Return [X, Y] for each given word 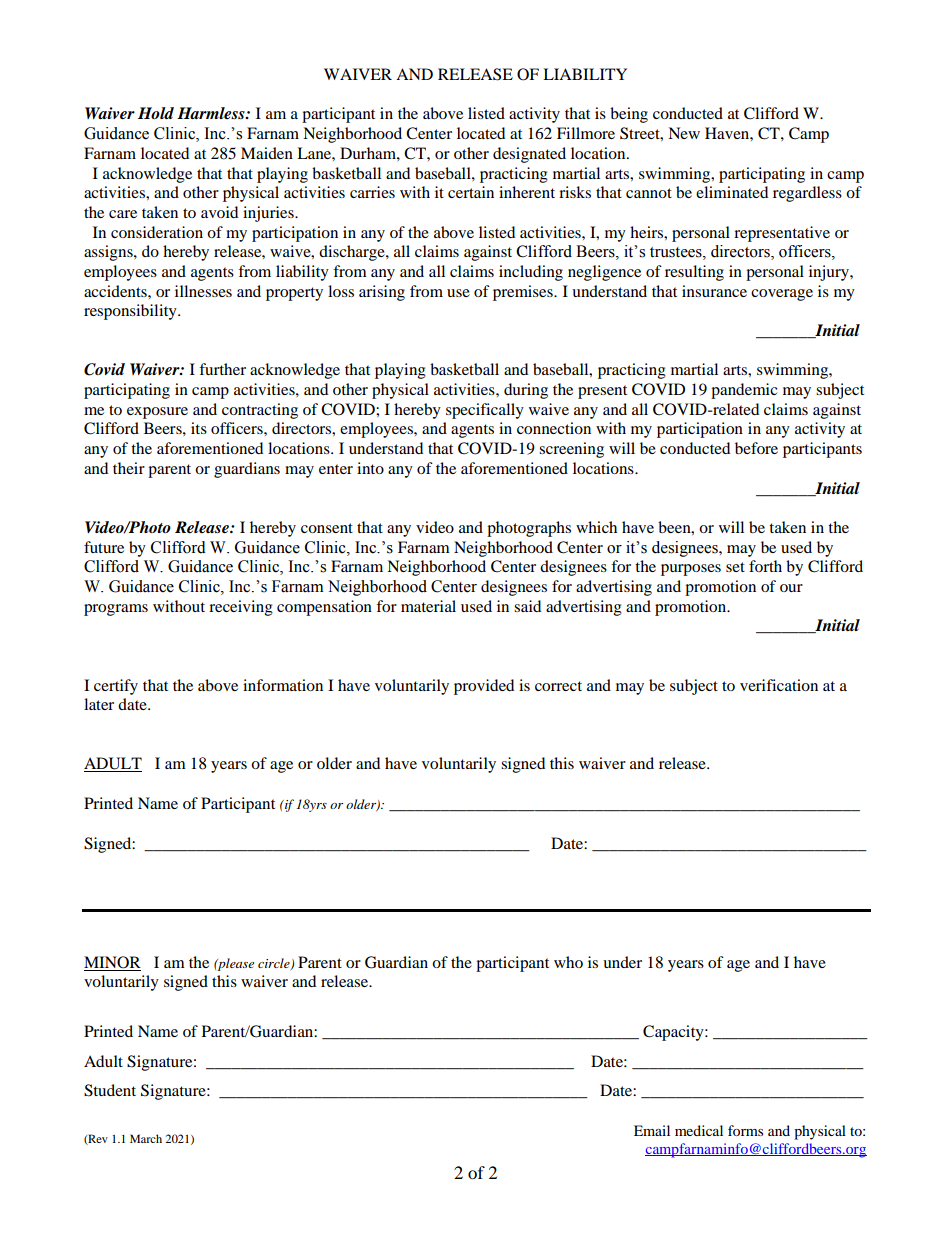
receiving [241, 608]
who [568, 962]
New [684, 133]
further [222, 369]
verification [779, 685]
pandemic [744, 391]
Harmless [212, 113]
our [791, 588]
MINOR [112, 963]
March [146, 1138]
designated [529, 155]
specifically [485, 411]
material [428, 606]
